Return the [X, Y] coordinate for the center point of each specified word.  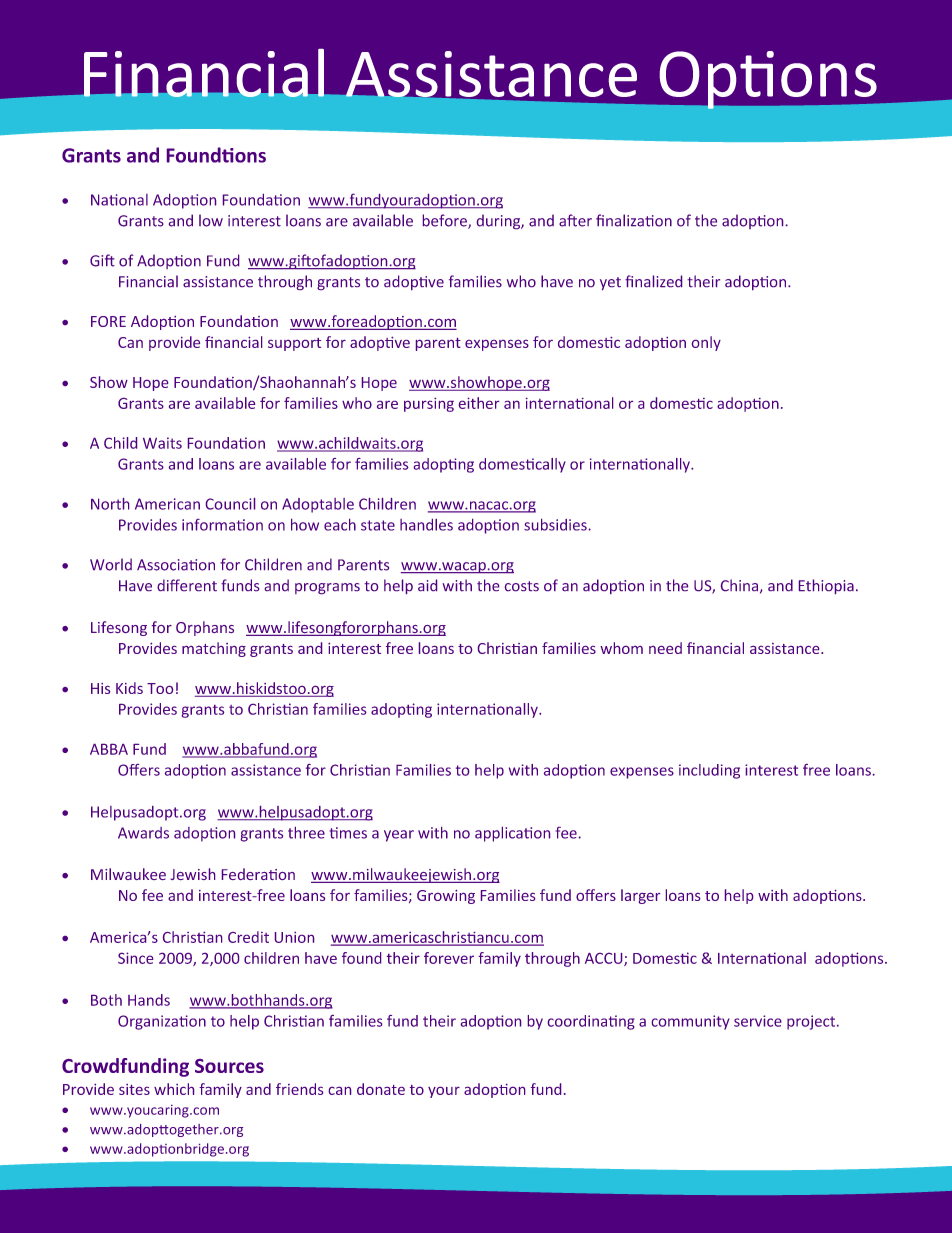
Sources [229, 1066]
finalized [653, 281]
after [575, 220]
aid [427, 585]
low [211, 220]
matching [214, 649]
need [665, 648]
